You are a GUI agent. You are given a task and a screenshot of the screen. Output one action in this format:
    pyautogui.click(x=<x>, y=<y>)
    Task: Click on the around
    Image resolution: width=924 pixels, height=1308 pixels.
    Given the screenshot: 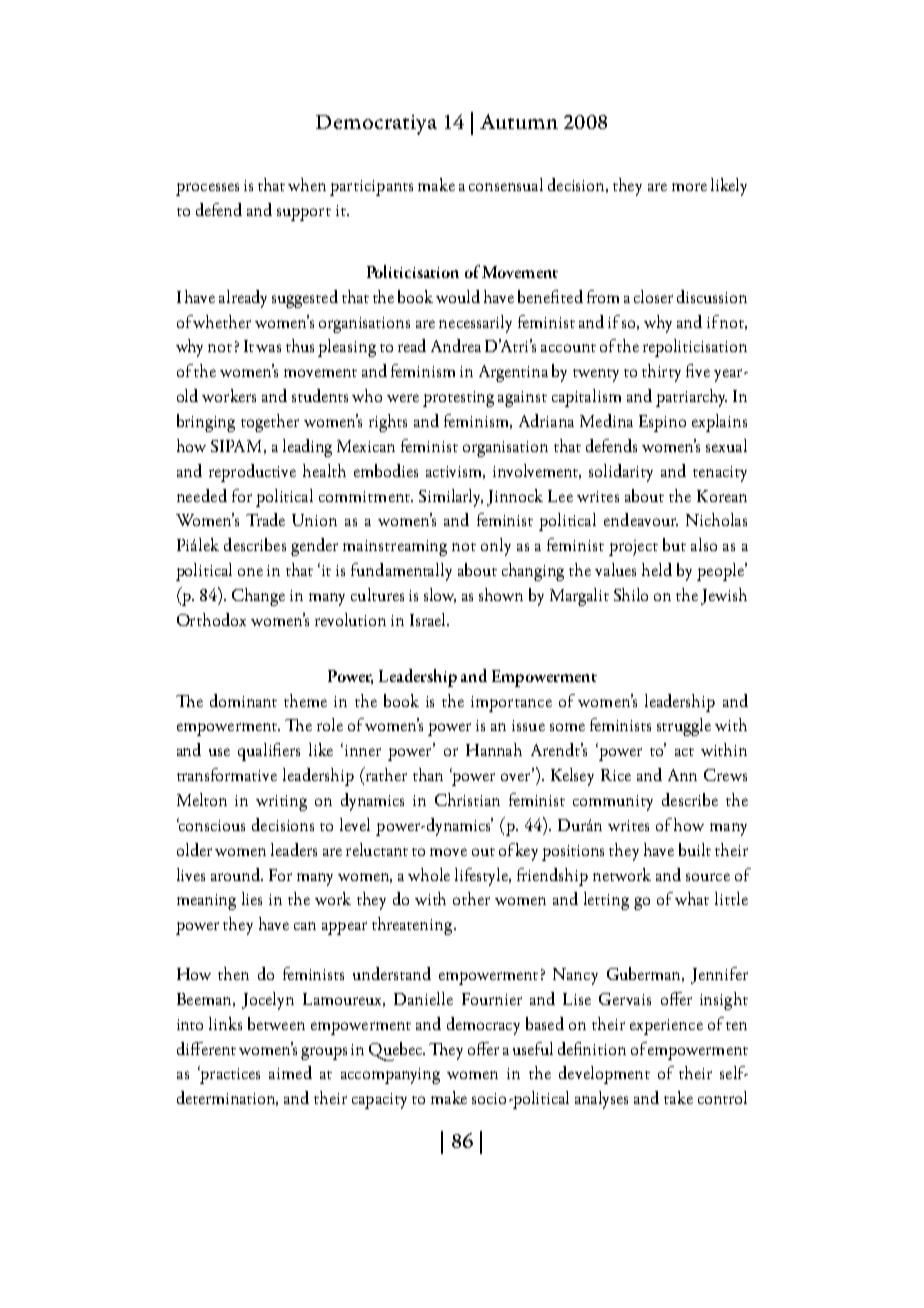 What is the action you would take?
    pyautogui.click(x=237, y=874)
